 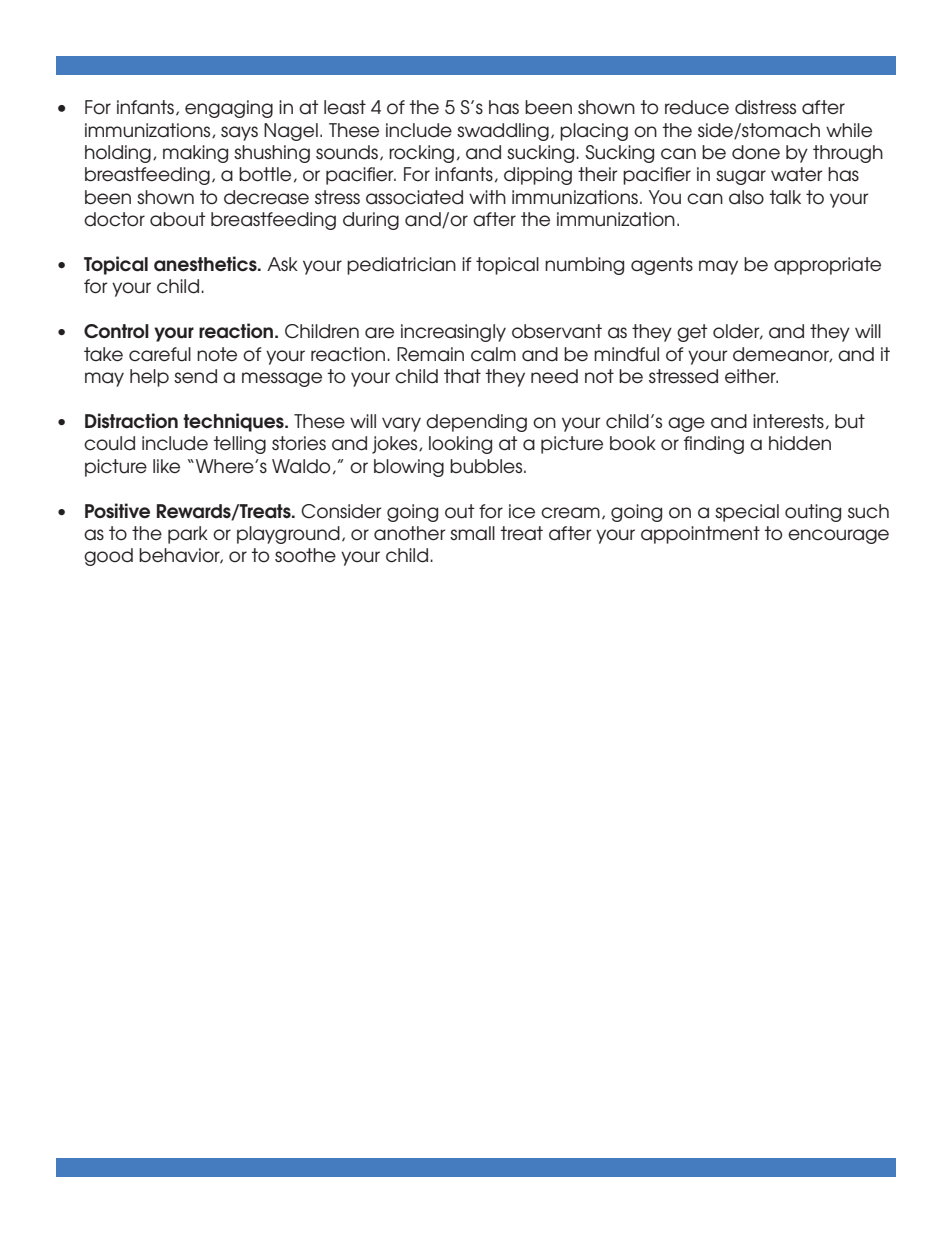 I want to click on small, so click(x=472, y=533).
